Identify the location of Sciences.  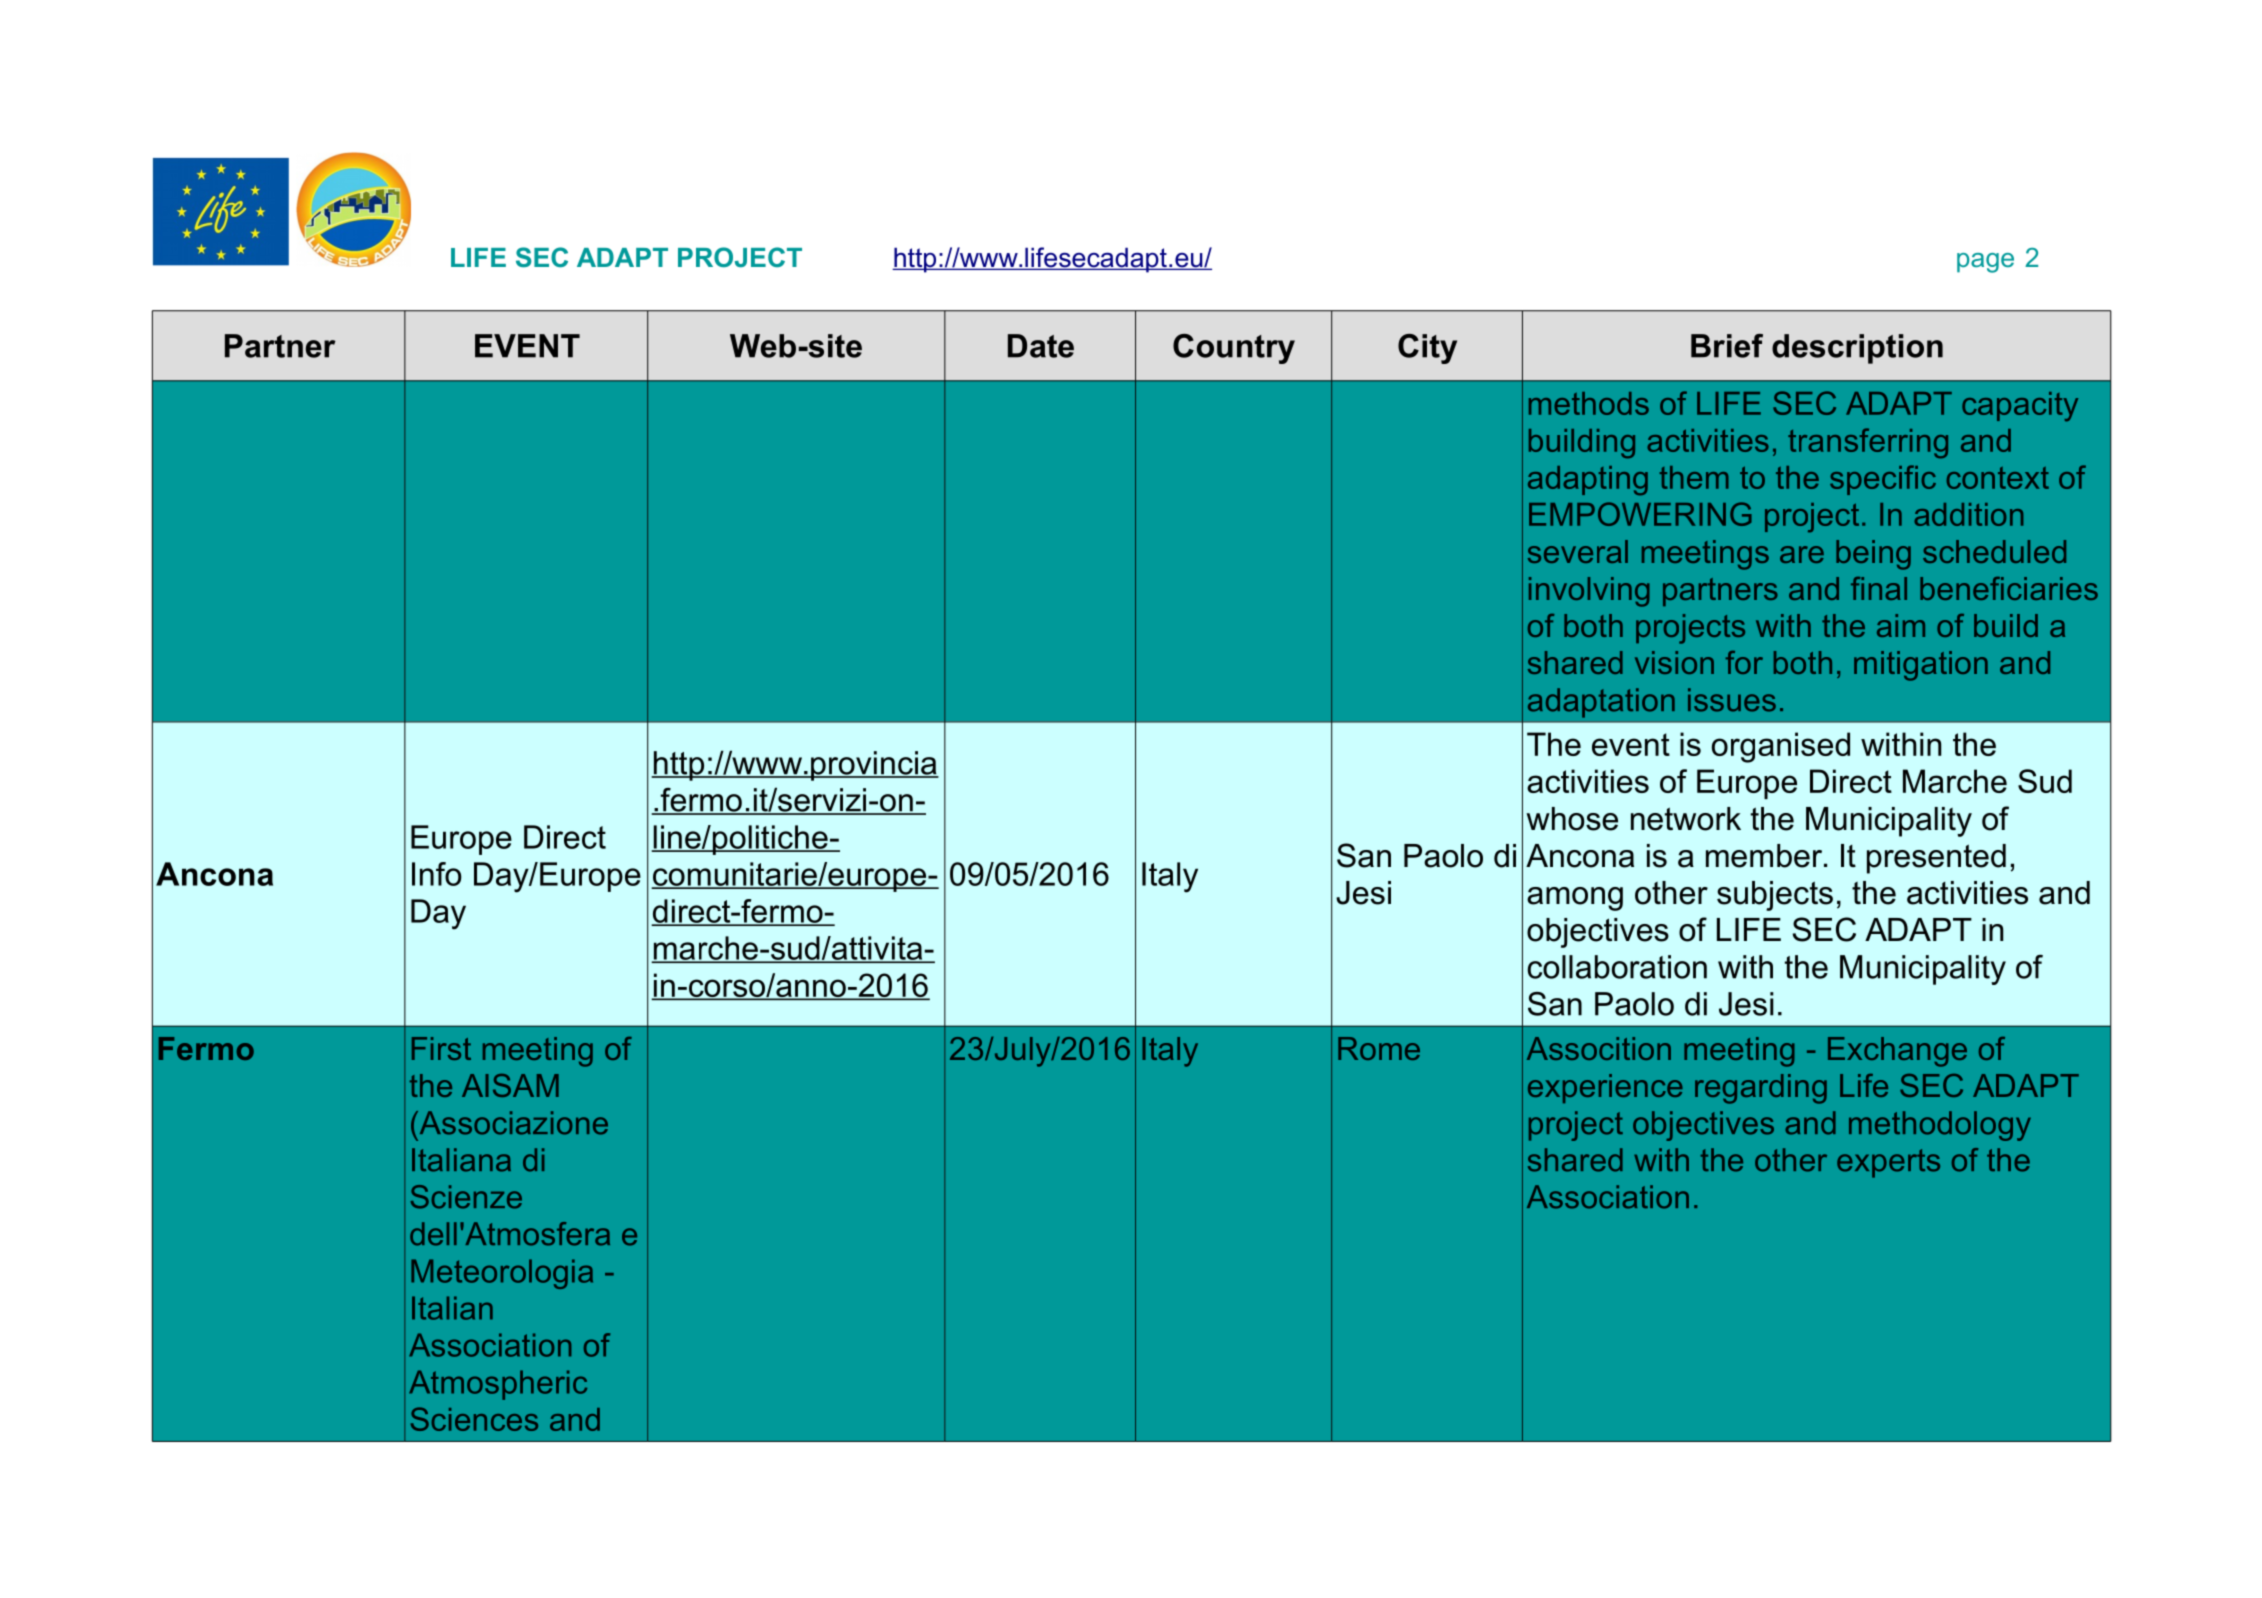
(474, 1419).
